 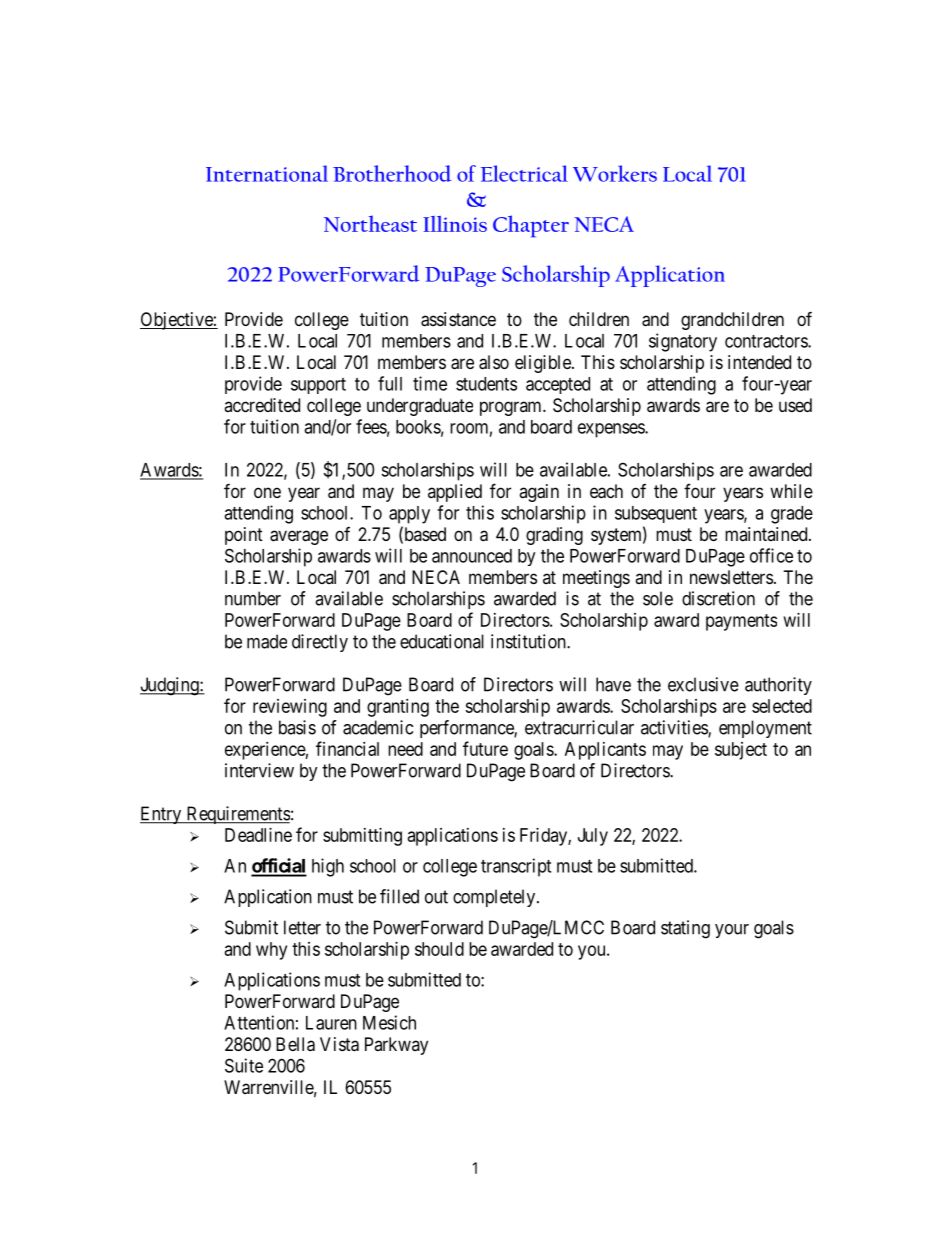 I want to click on Parkway, so click(x=396, y=1046).
